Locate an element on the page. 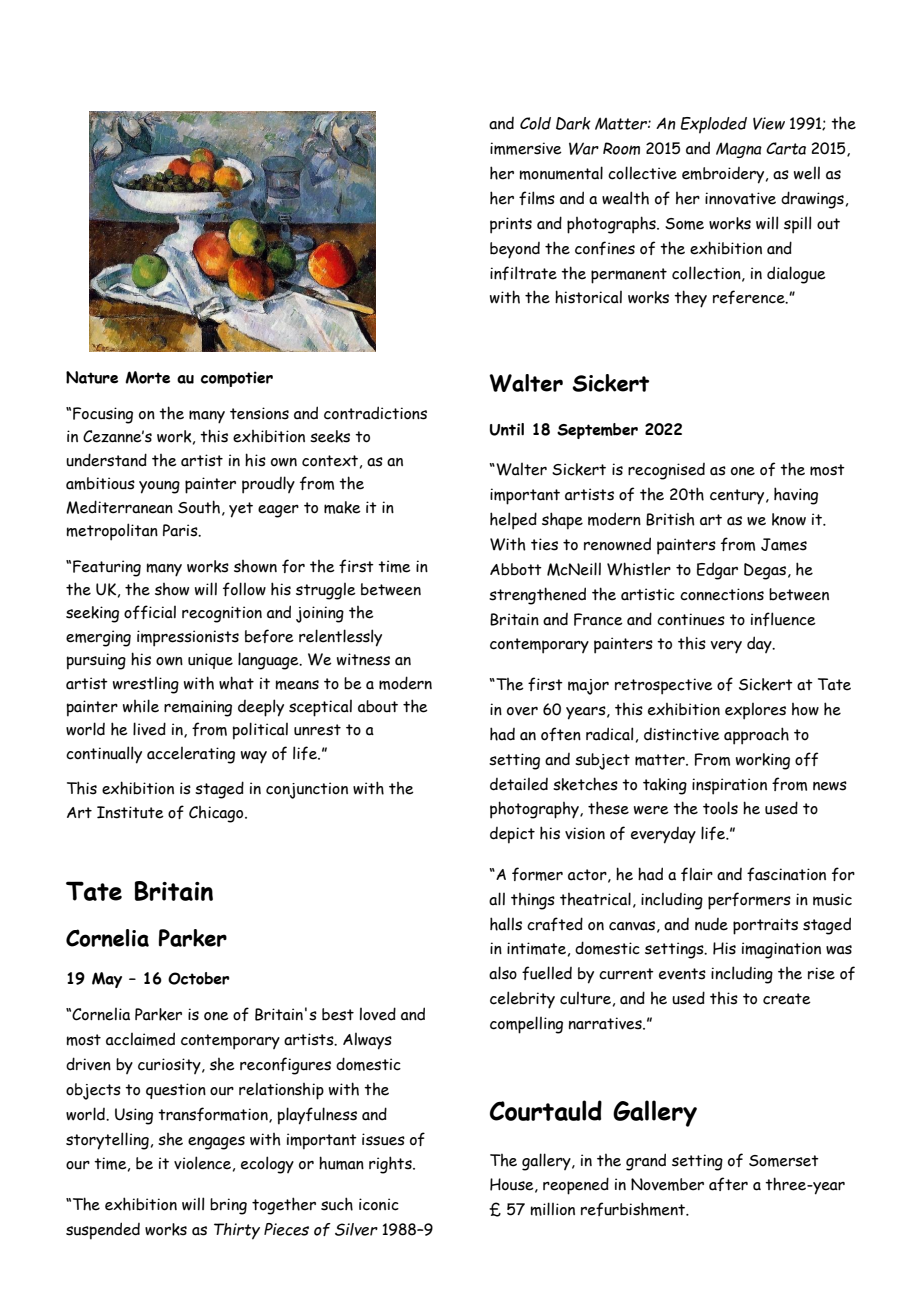 The width and height of the image is (924, 1308). explores is located at coordinates (755, 711).
